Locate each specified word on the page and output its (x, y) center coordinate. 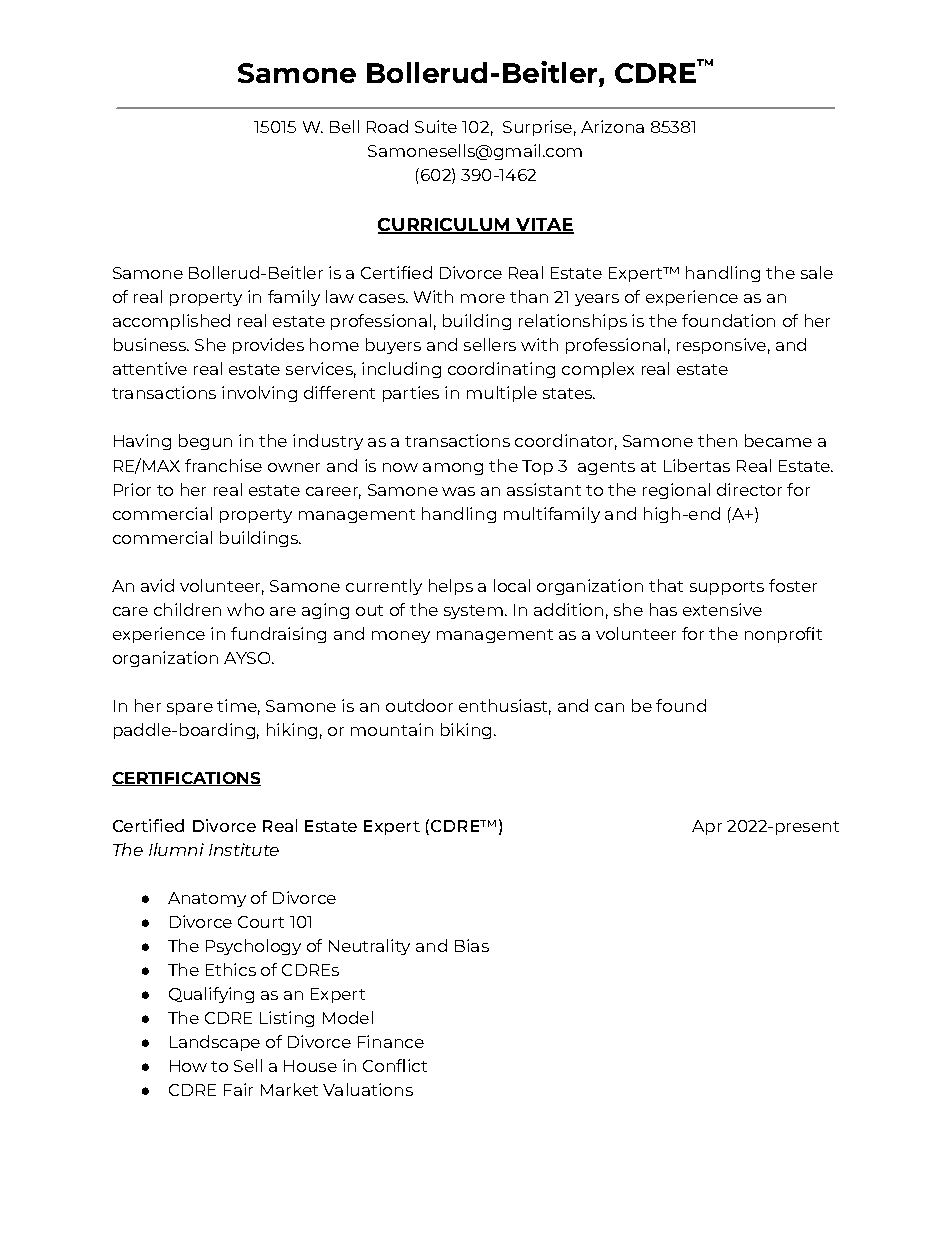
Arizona (612, 126)
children (187, 609)
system (473, 612)
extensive (722, 609)
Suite (436, 126)
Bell (344, 126)
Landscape (215, 1043)
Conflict (395, 1065)
